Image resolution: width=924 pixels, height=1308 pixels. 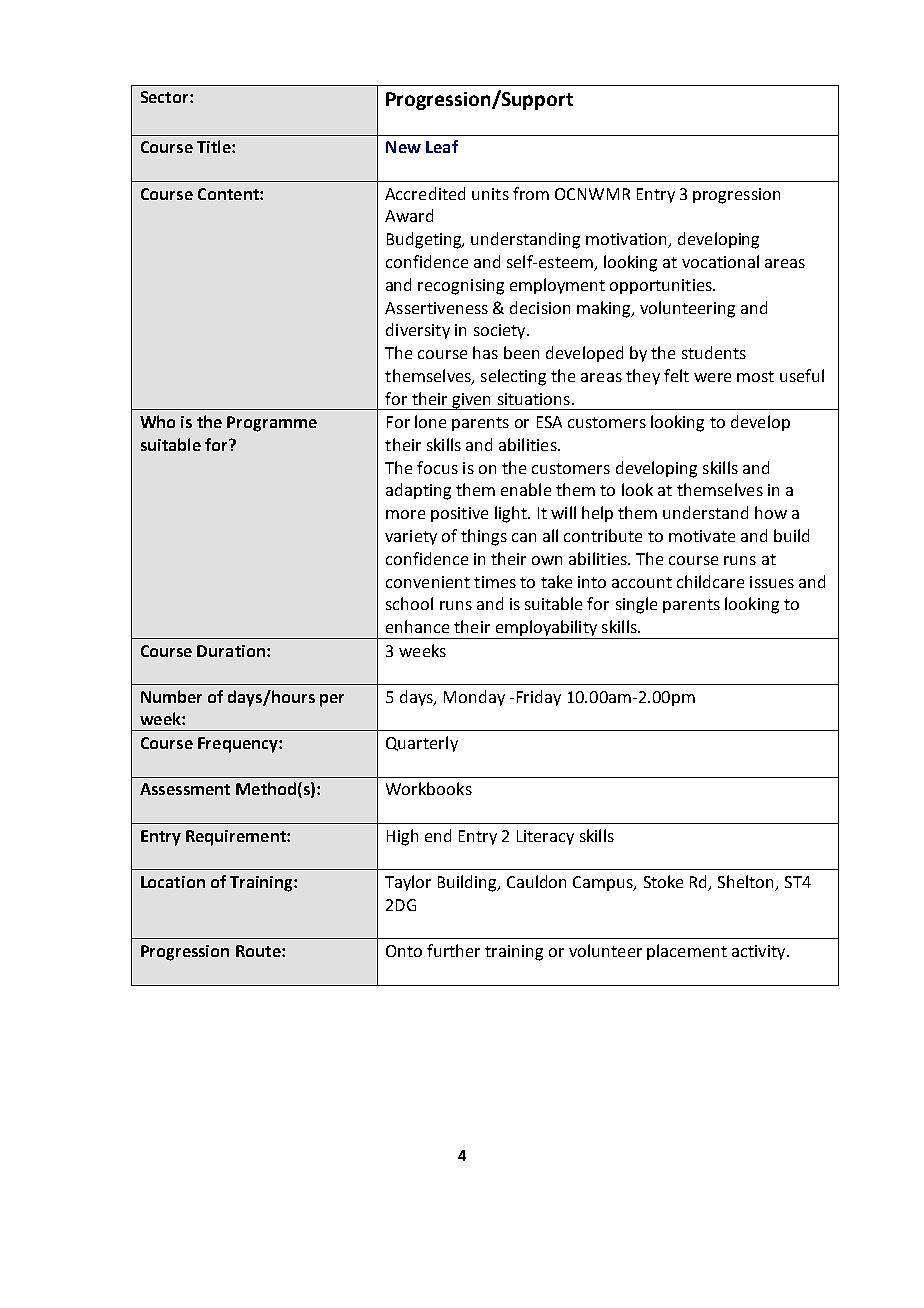 What do you see at coordinates (474, 698) in the image?
I see `Monday` at bounding box center [474, 698].
